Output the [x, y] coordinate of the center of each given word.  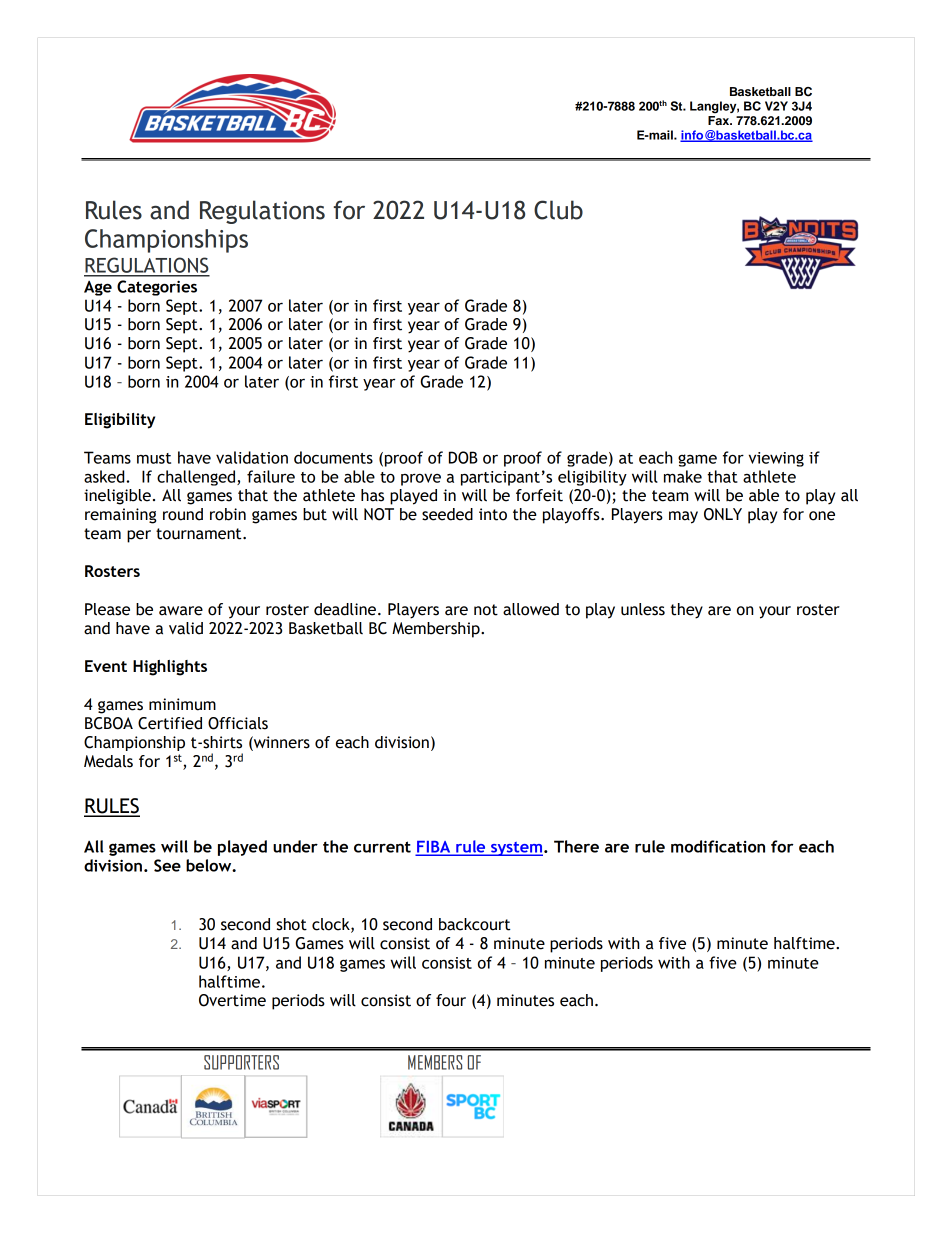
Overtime [232, 1000]
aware [181, 611]
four [451, 1000]
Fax [720, 120]
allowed [531, 609]
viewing [776, 459]
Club [558, 210]
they [687, 611]
